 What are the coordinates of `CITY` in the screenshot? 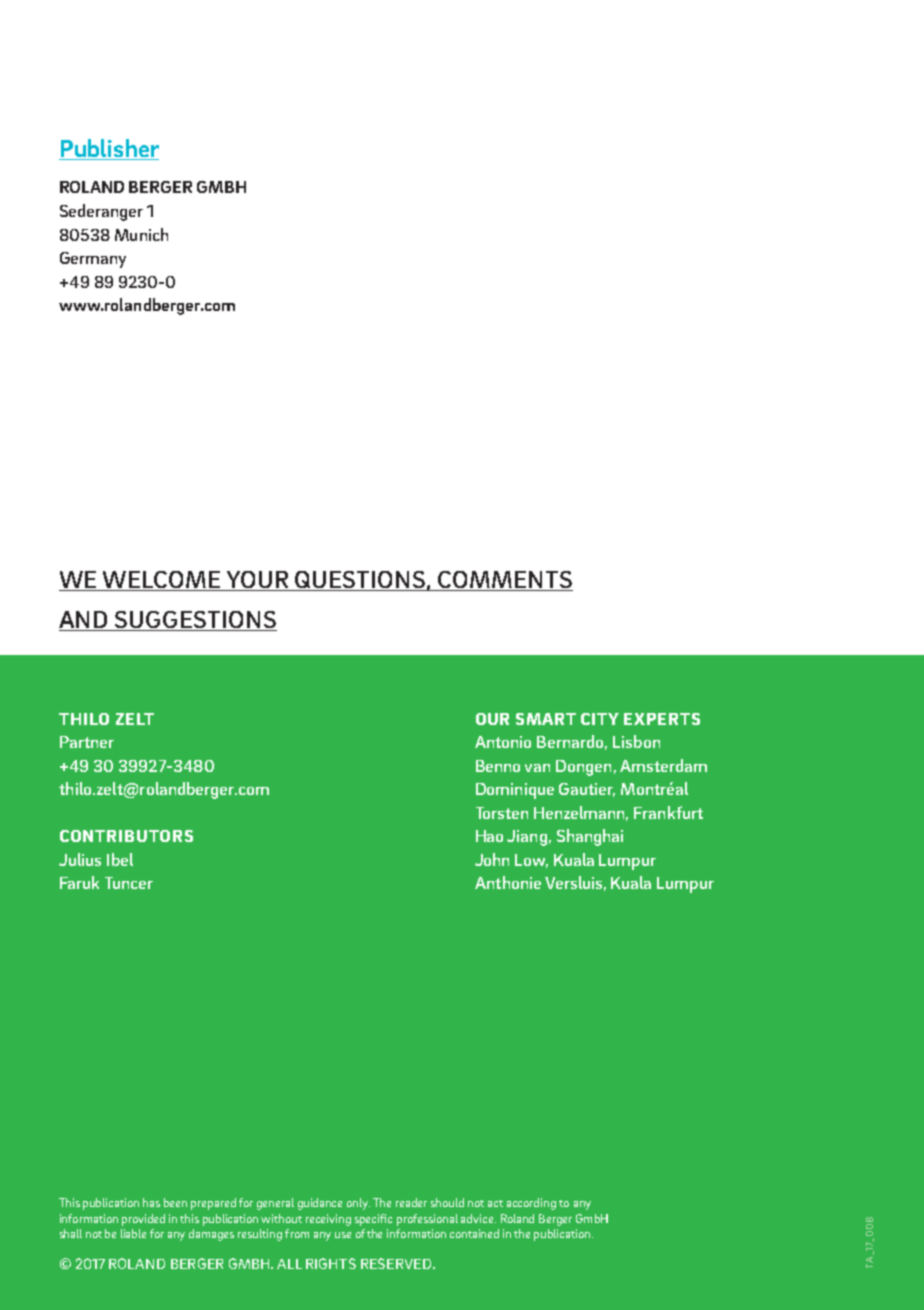 It's located at (600, 719).
